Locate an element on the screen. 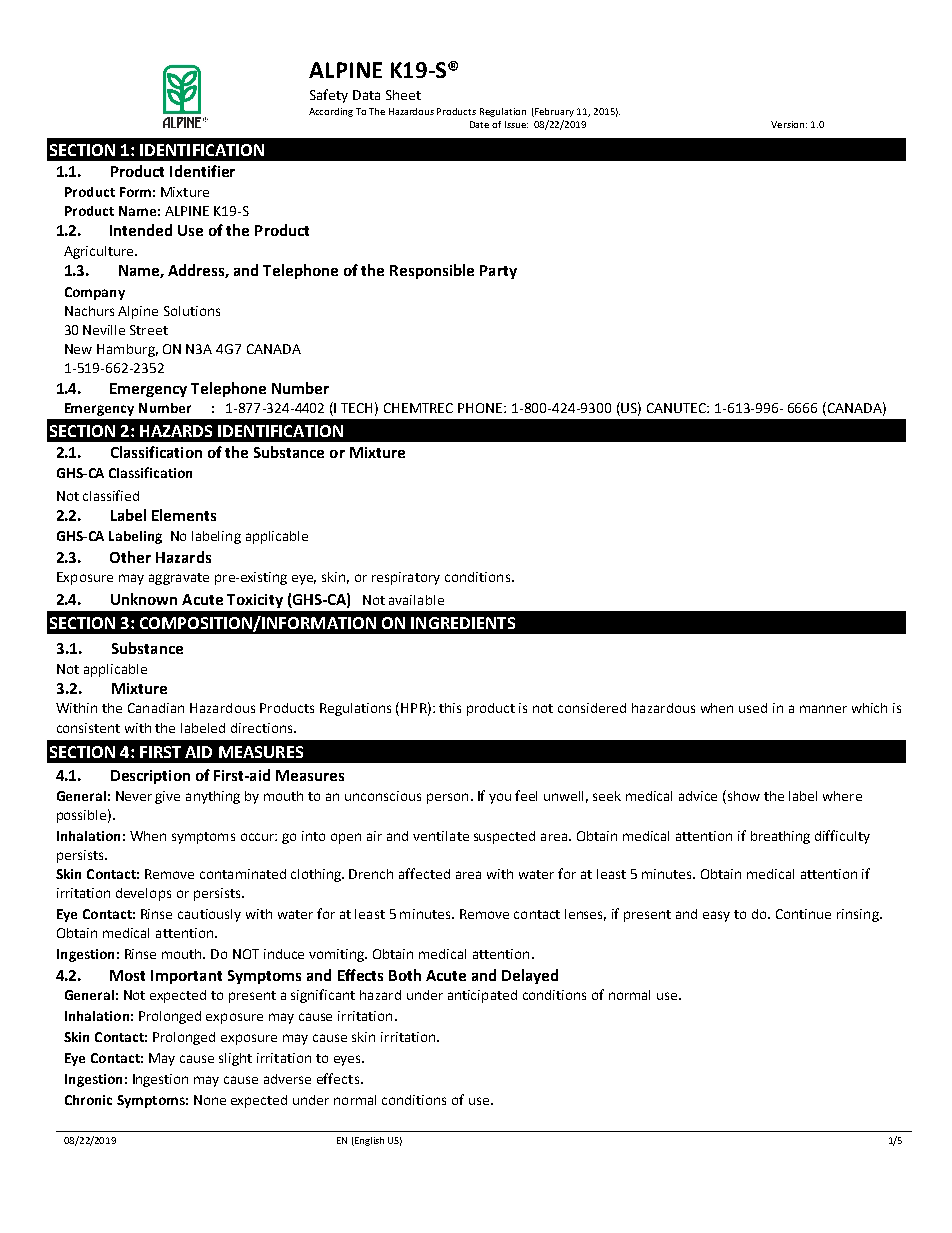 This screenshot has width=952, height=1233. INGREDIENTS is located at coordinates (463, 623).
